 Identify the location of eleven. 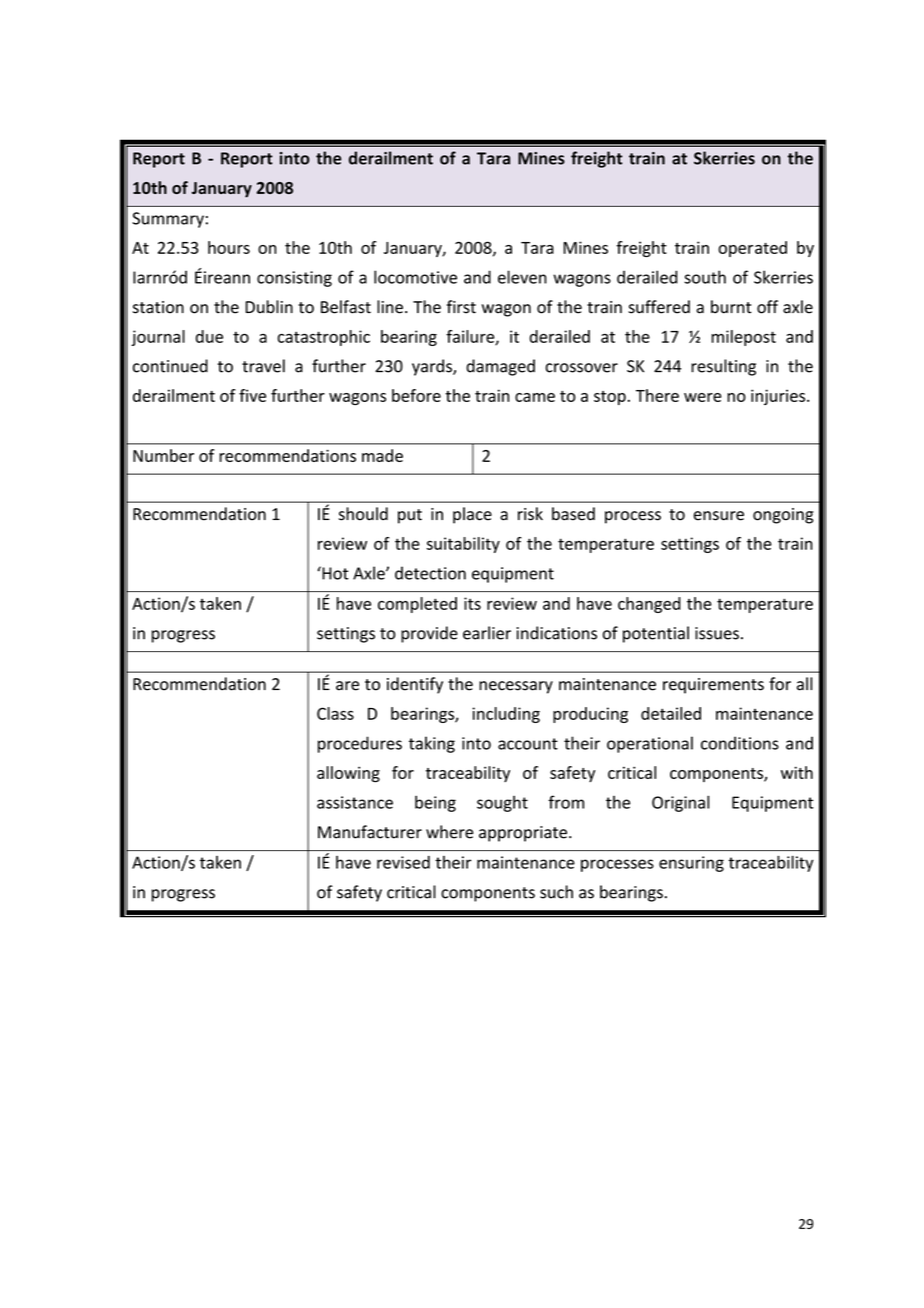
(522, 277).
